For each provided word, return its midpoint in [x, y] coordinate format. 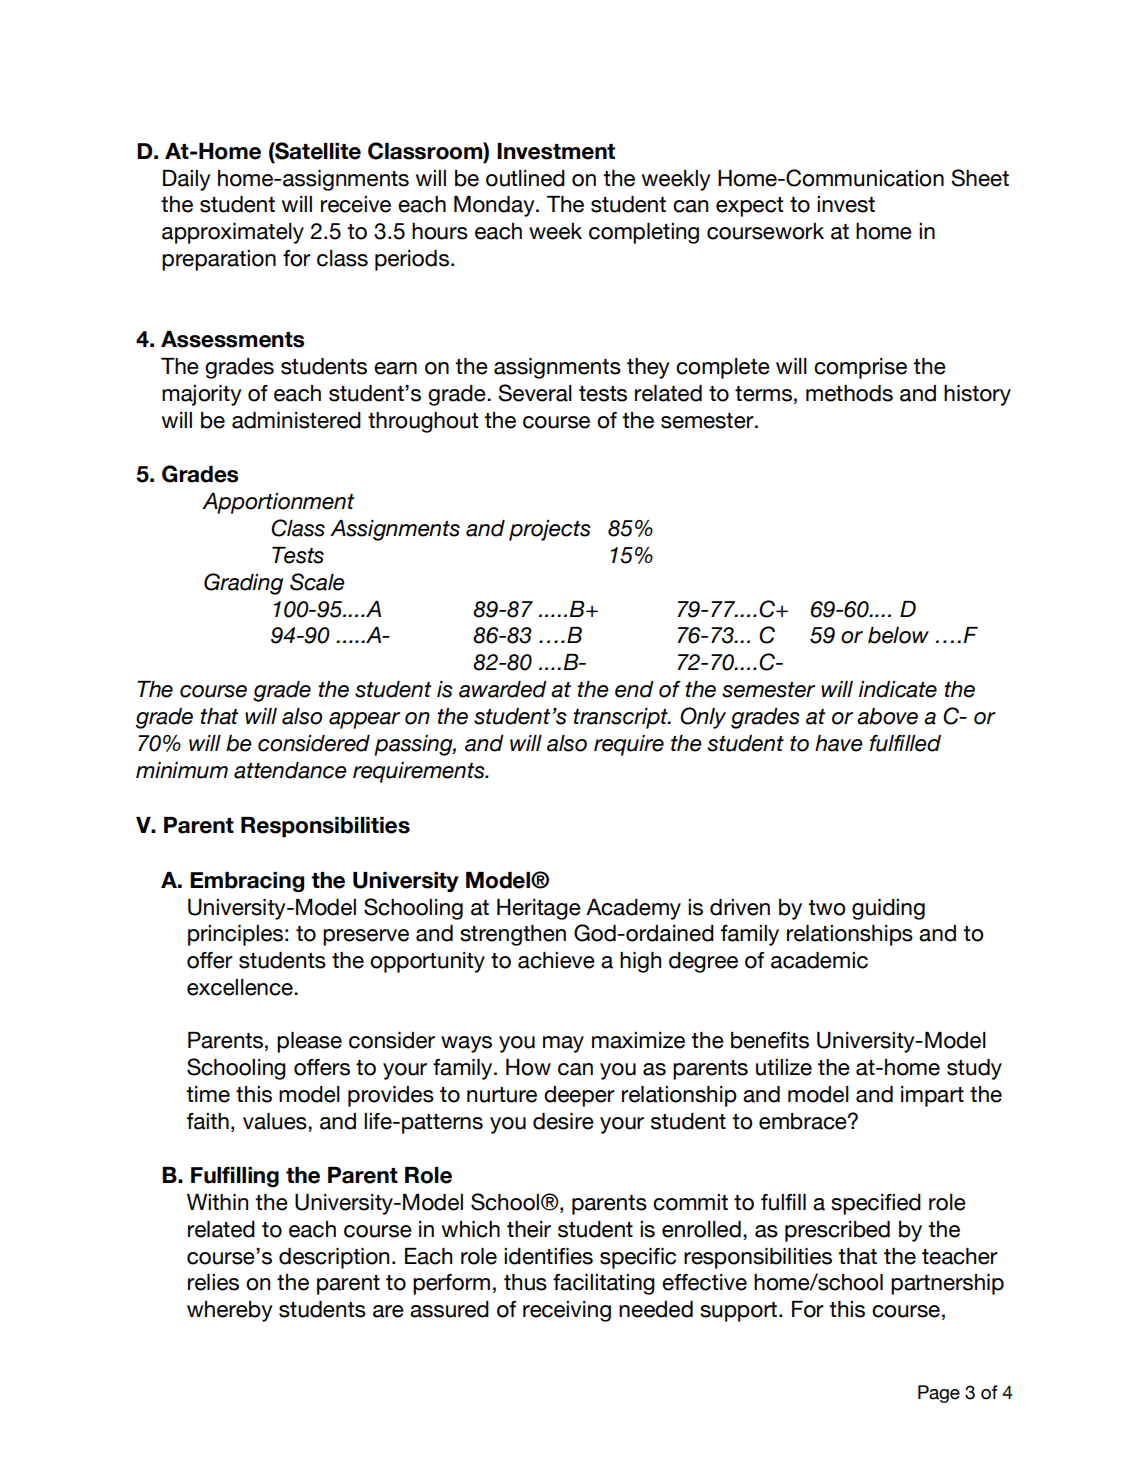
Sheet [980, 178]
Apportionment [278, 503]
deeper [579, 1096]
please [309, 1042]
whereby [230, 1311]
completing [644, 233]
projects [550, 530]
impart [932, 1096]
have [839, 743]
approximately [233, 233]
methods [849, 393]
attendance [290, 770]
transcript [621, 718]
